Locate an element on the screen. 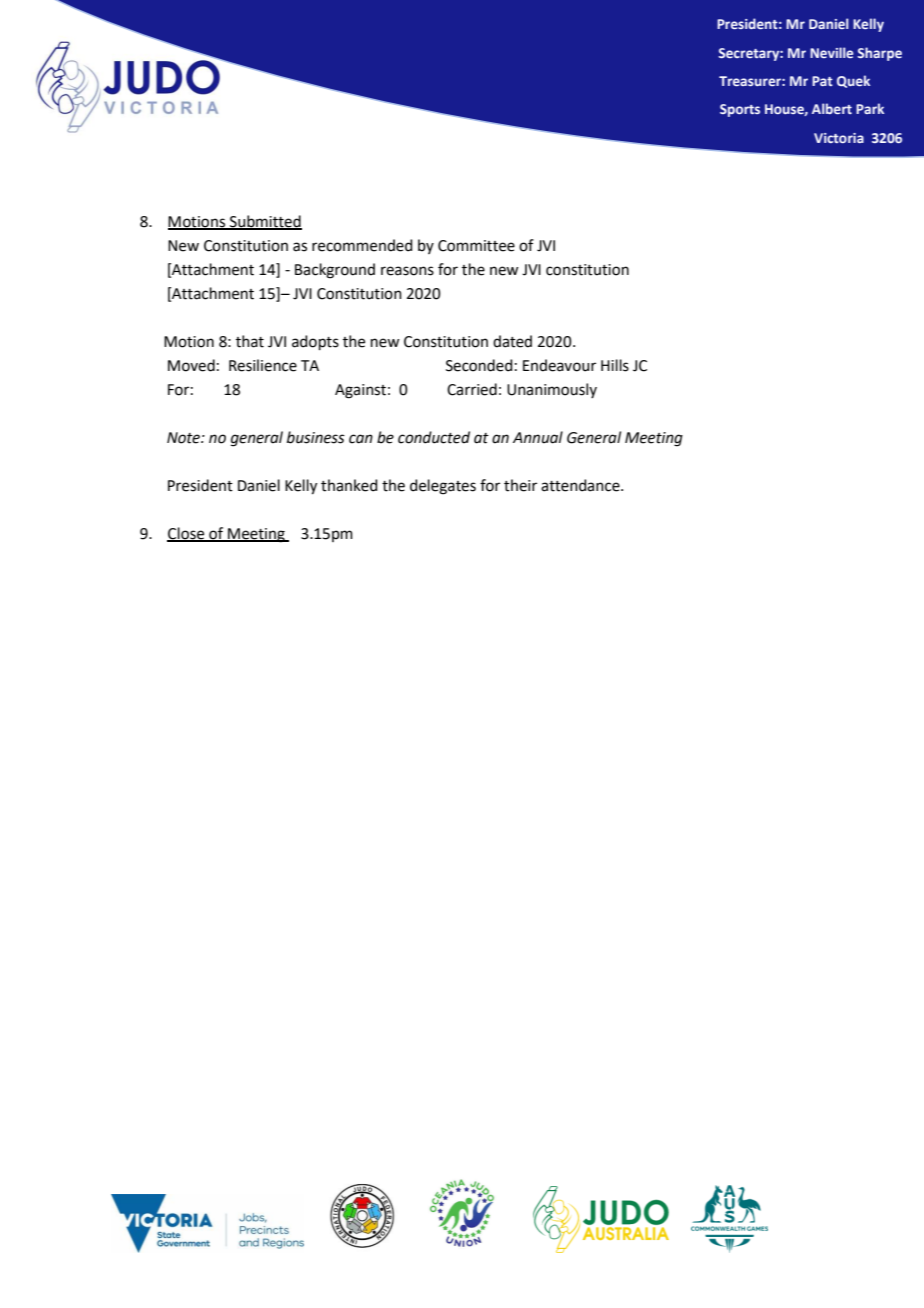  Submitted is located at coordinates (265, 222).
